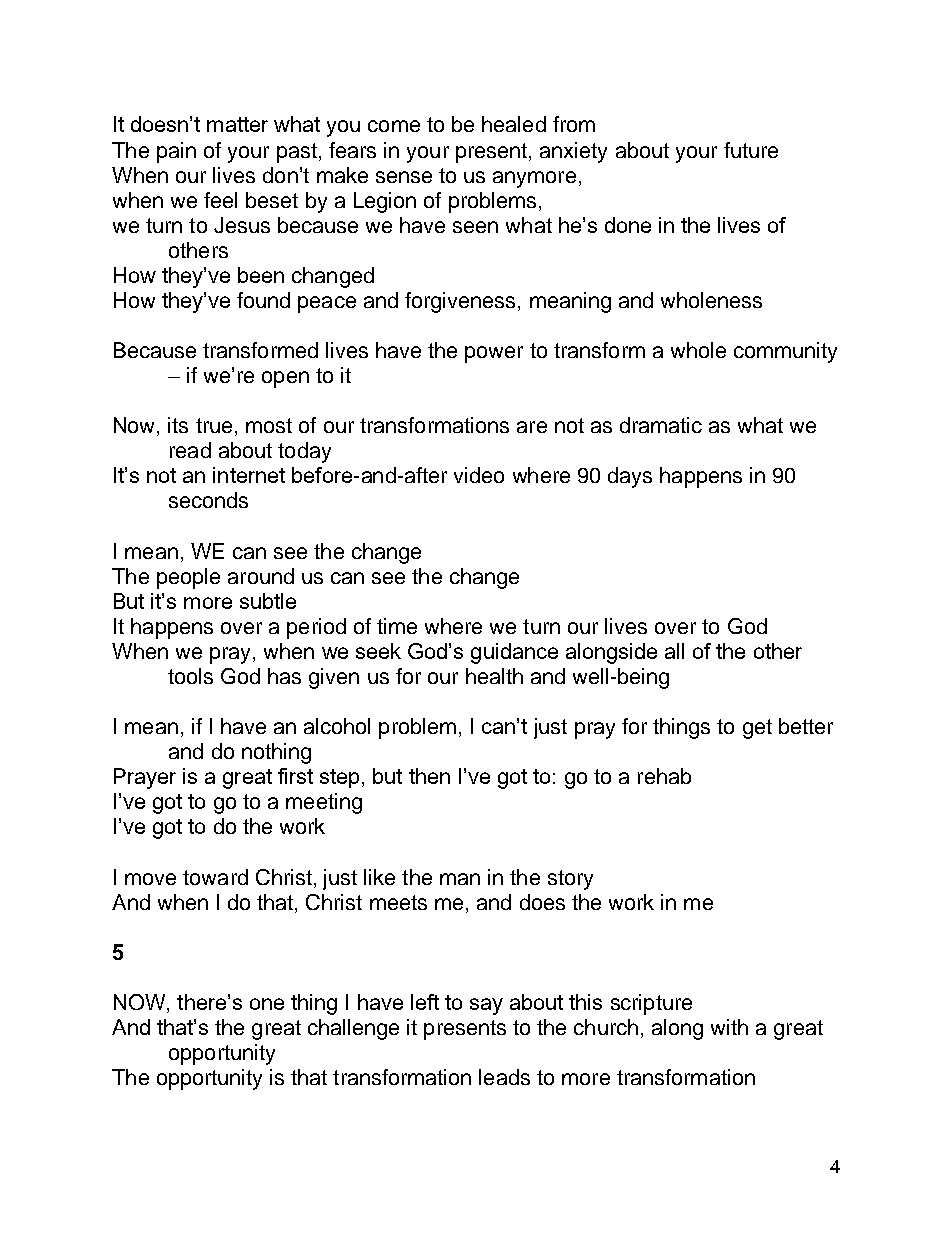  Describe the element at coordinates (353, 1029) in the screenshot. I see `challenge` at that location.
